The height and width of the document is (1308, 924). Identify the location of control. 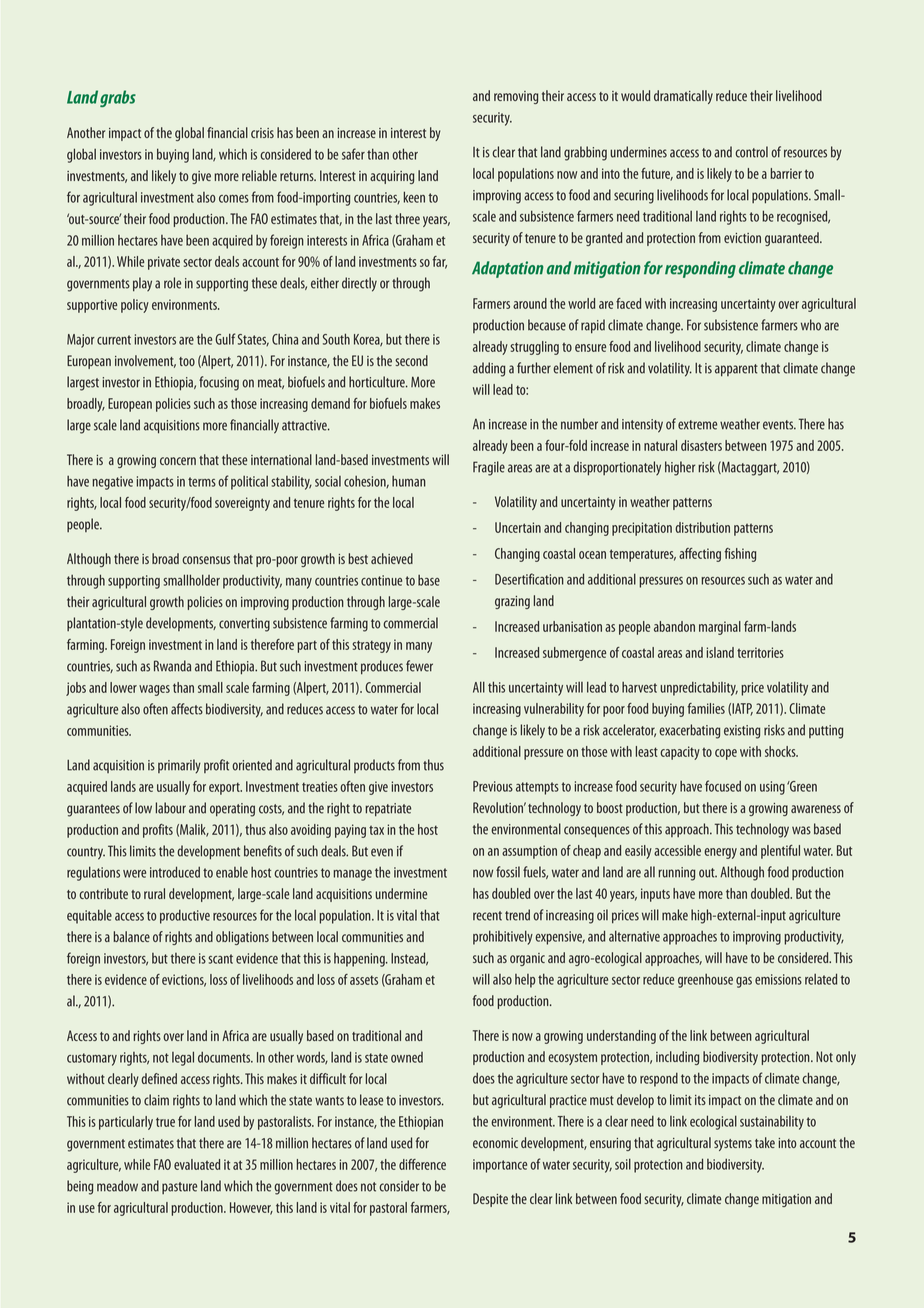
(751, 152).
